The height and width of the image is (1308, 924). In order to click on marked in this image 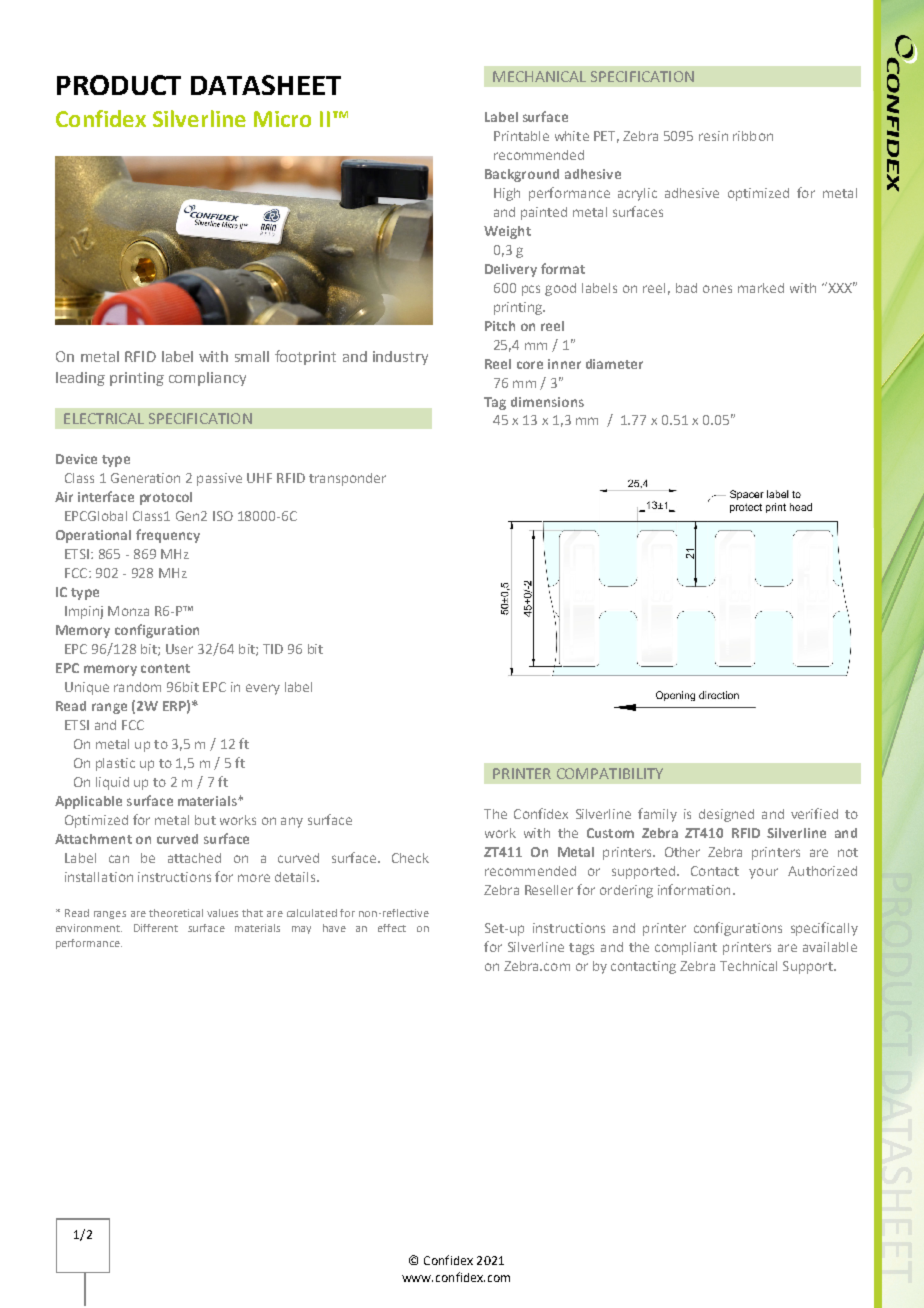, I will do `click(761, 288)`.
